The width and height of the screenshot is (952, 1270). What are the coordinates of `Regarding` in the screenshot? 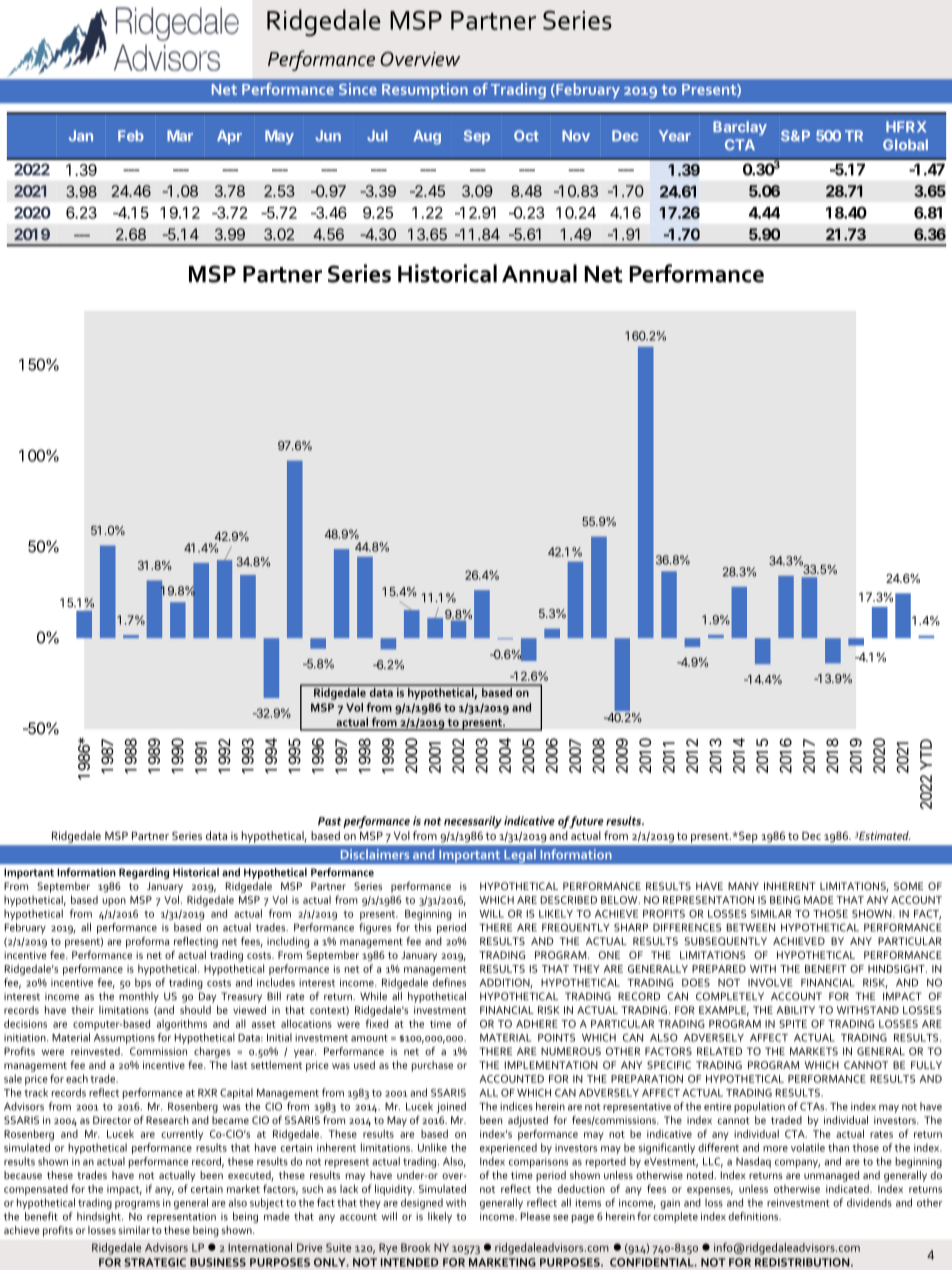 It's located at (144, 873).
